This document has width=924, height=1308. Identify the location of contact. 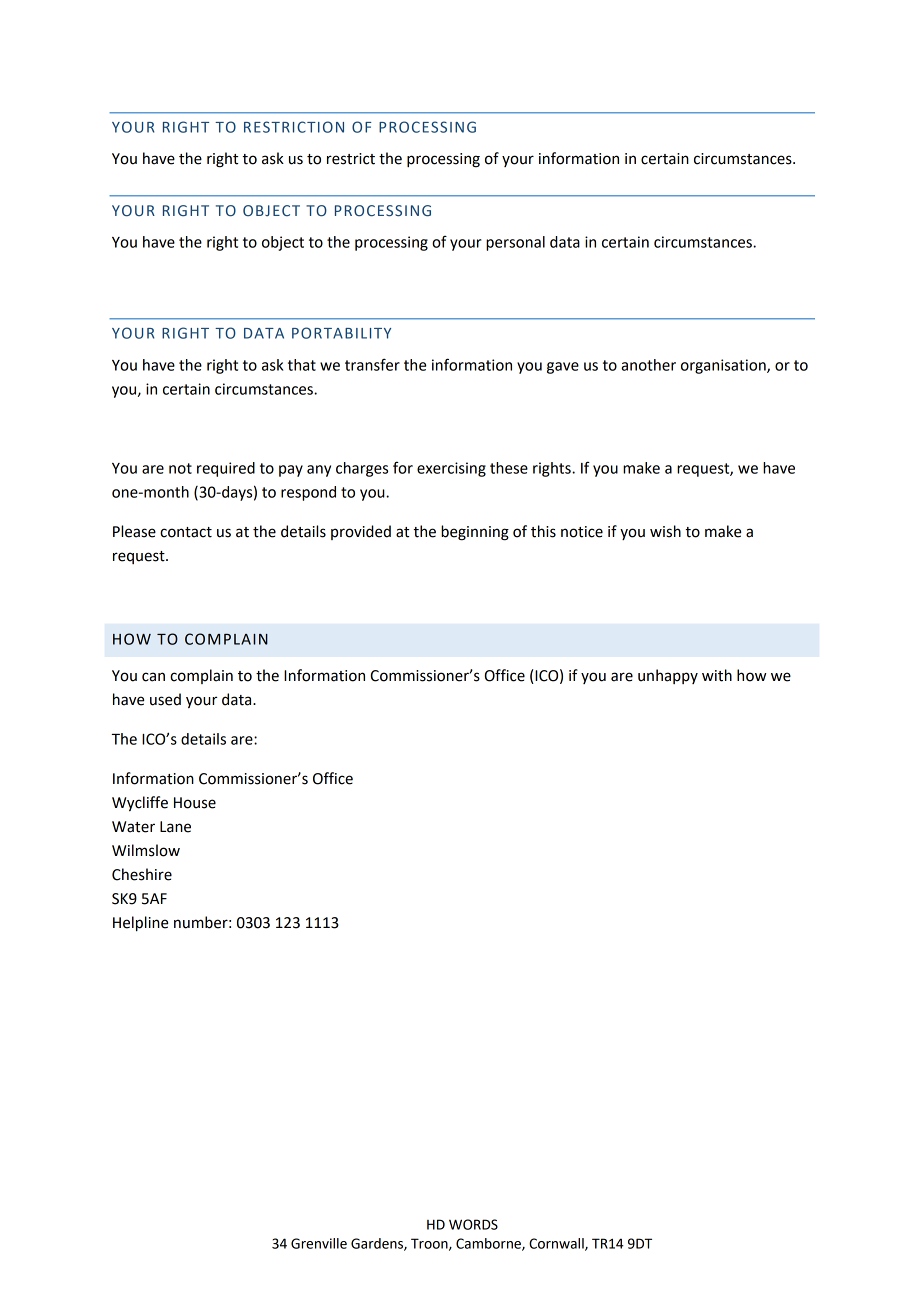
(186, 532).
